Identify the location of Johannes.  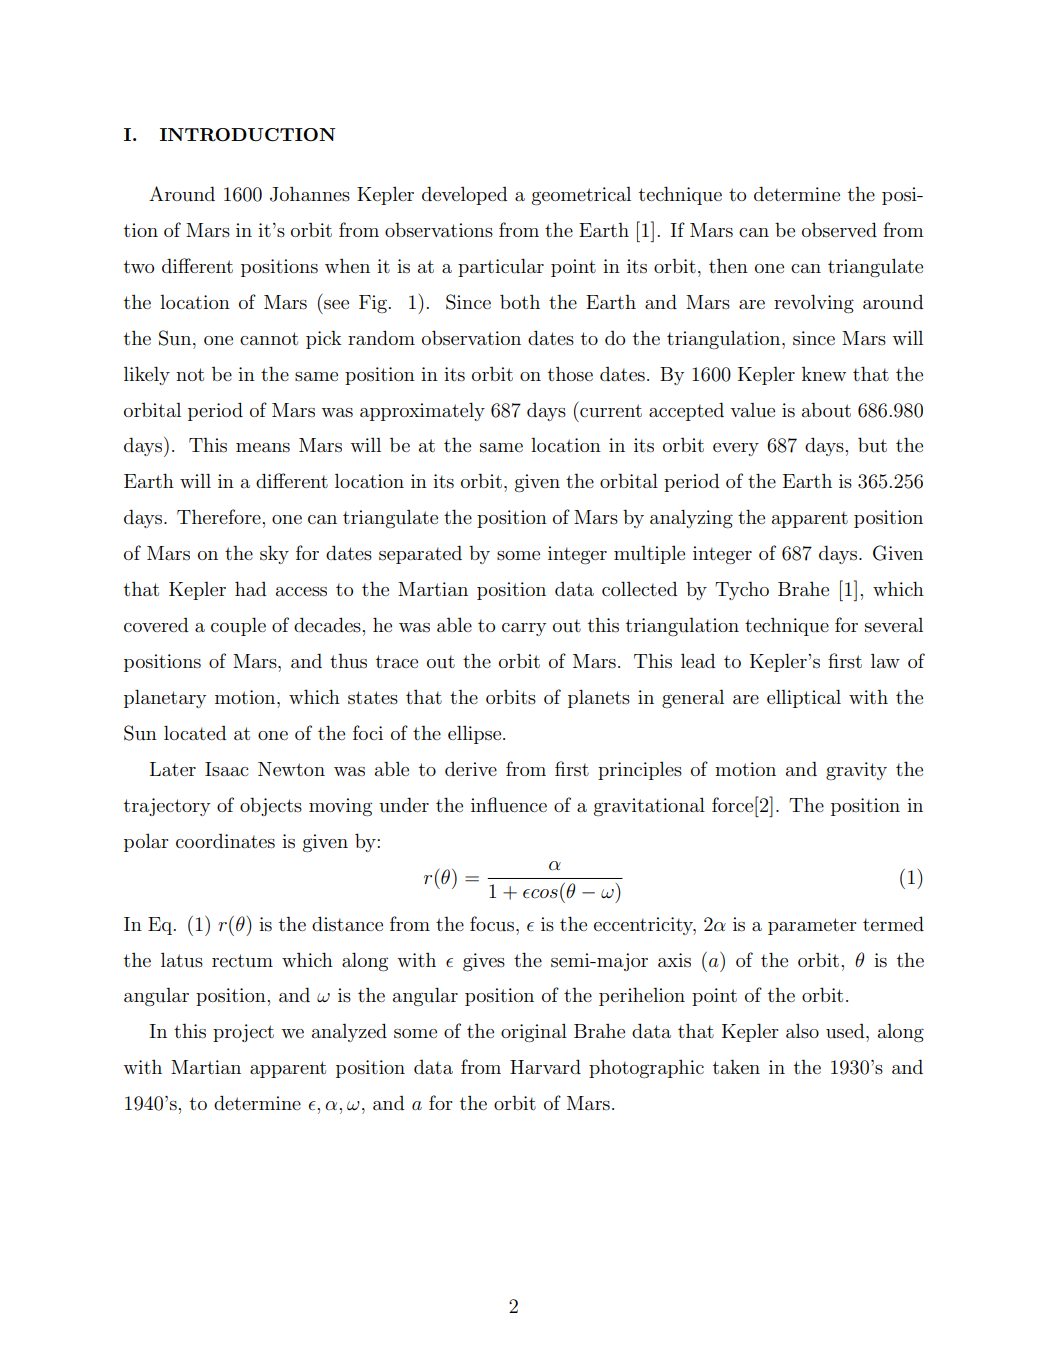
(310, 194).
